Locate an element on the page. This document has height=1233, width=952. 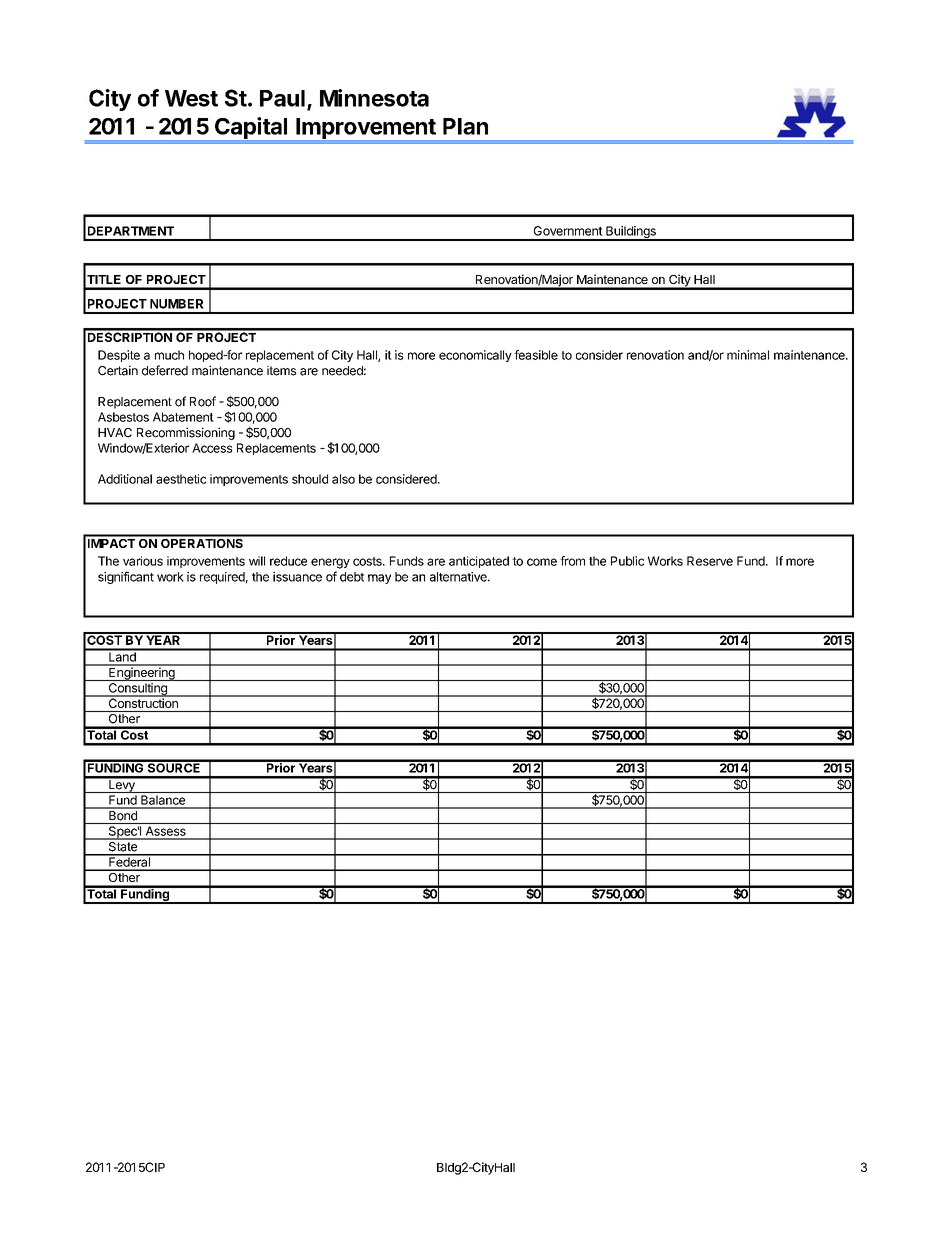
economically is located at coordinates (475, 356).
